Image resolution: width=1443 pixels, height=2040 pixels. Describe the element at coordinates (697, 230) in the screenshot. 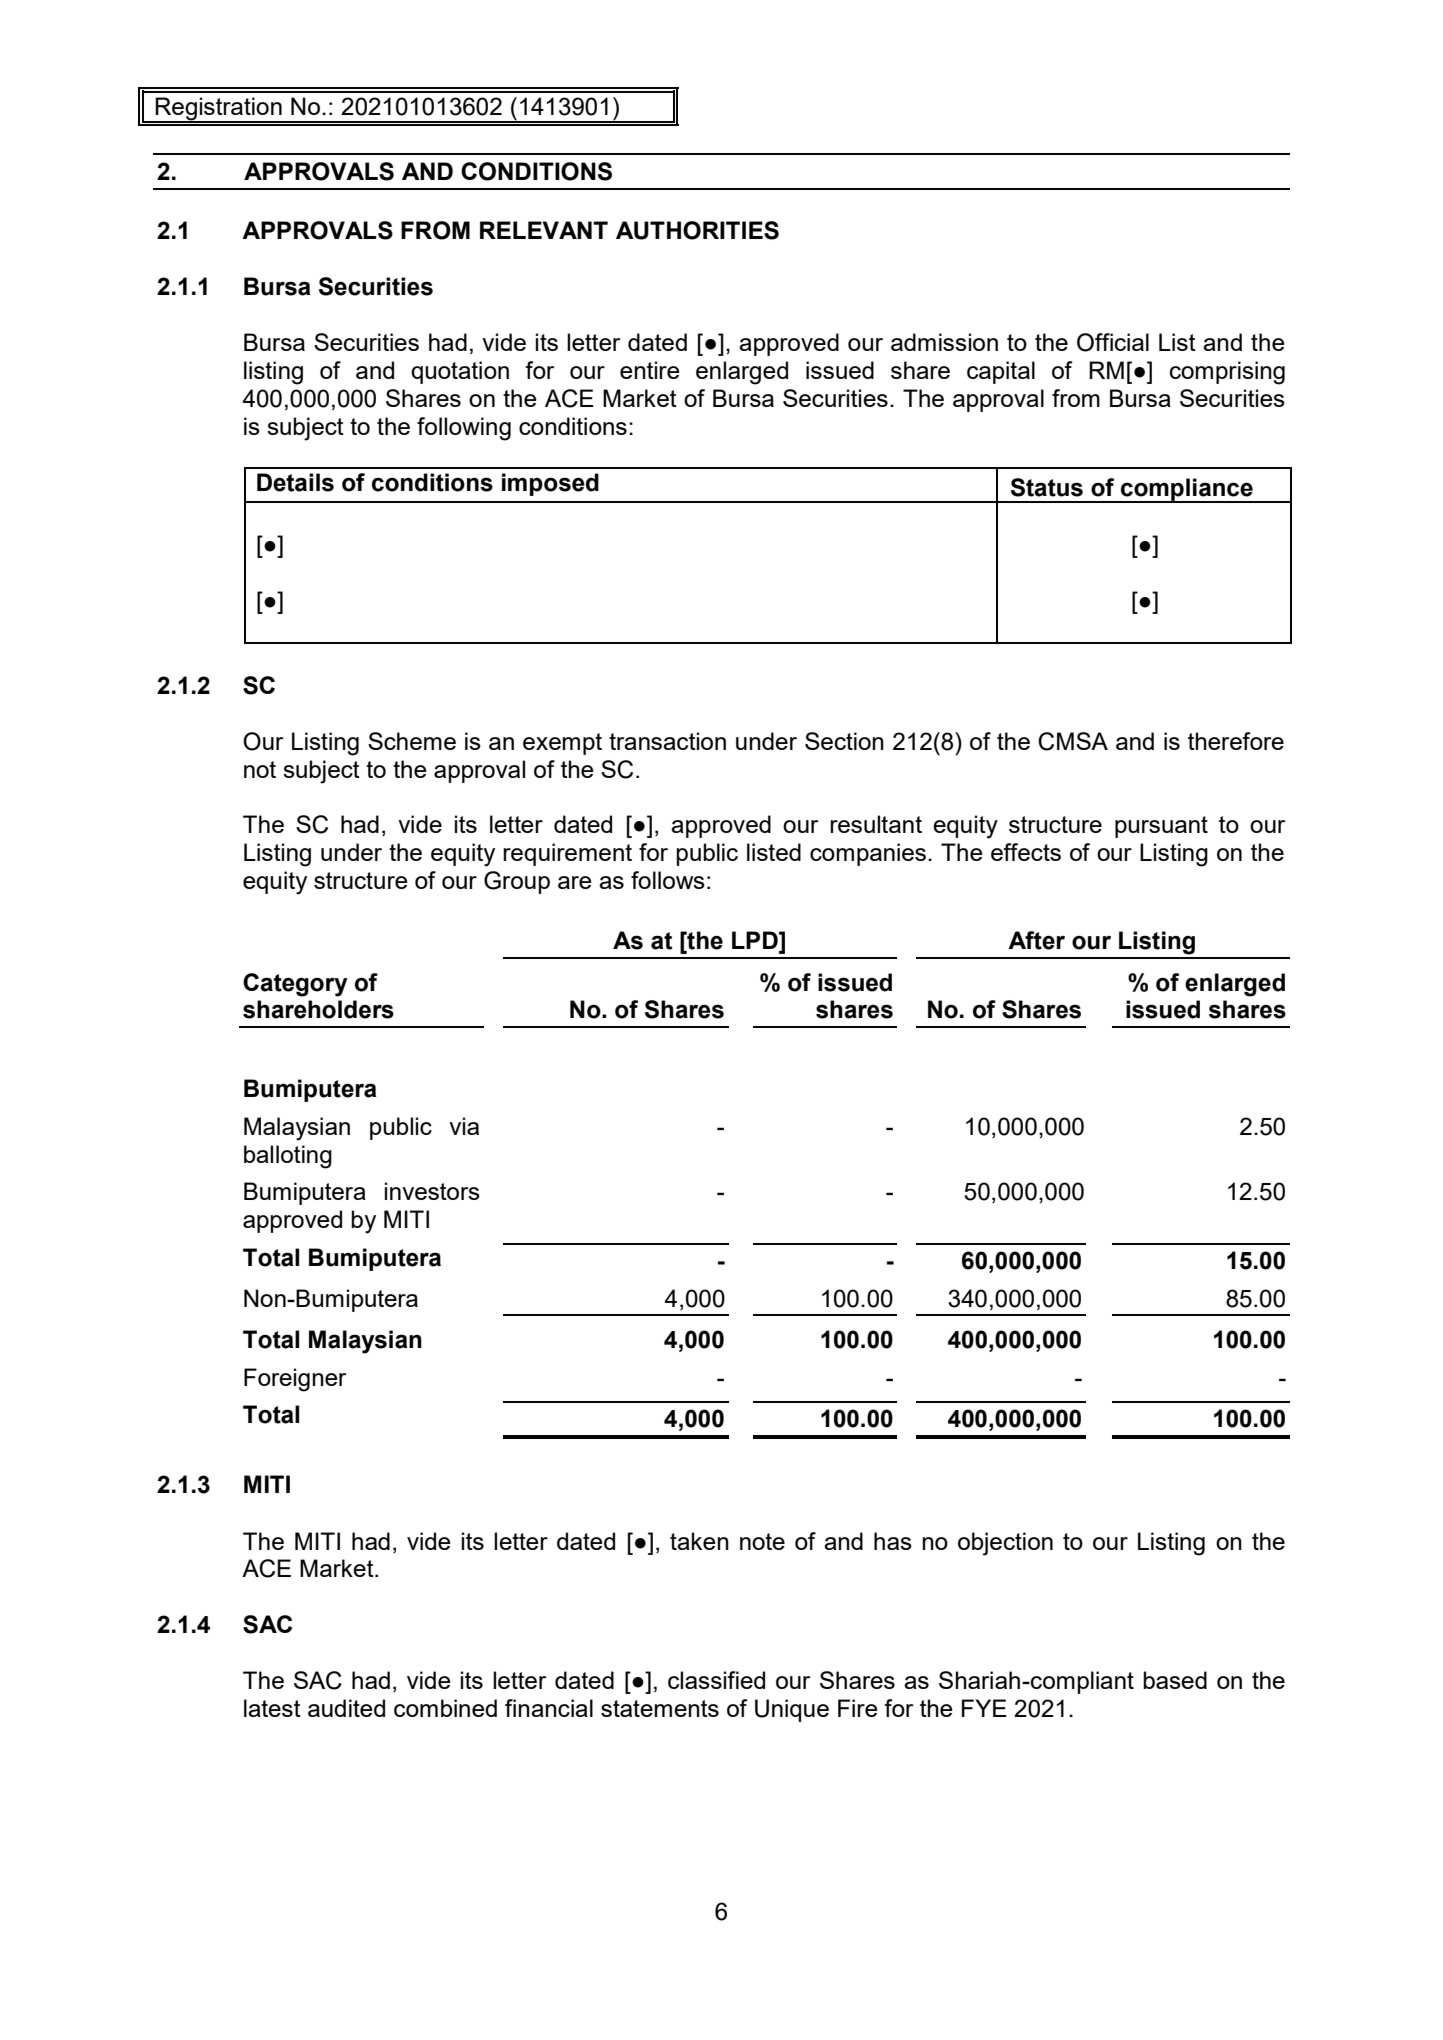

I see `AUTHORITIES` at that location.
